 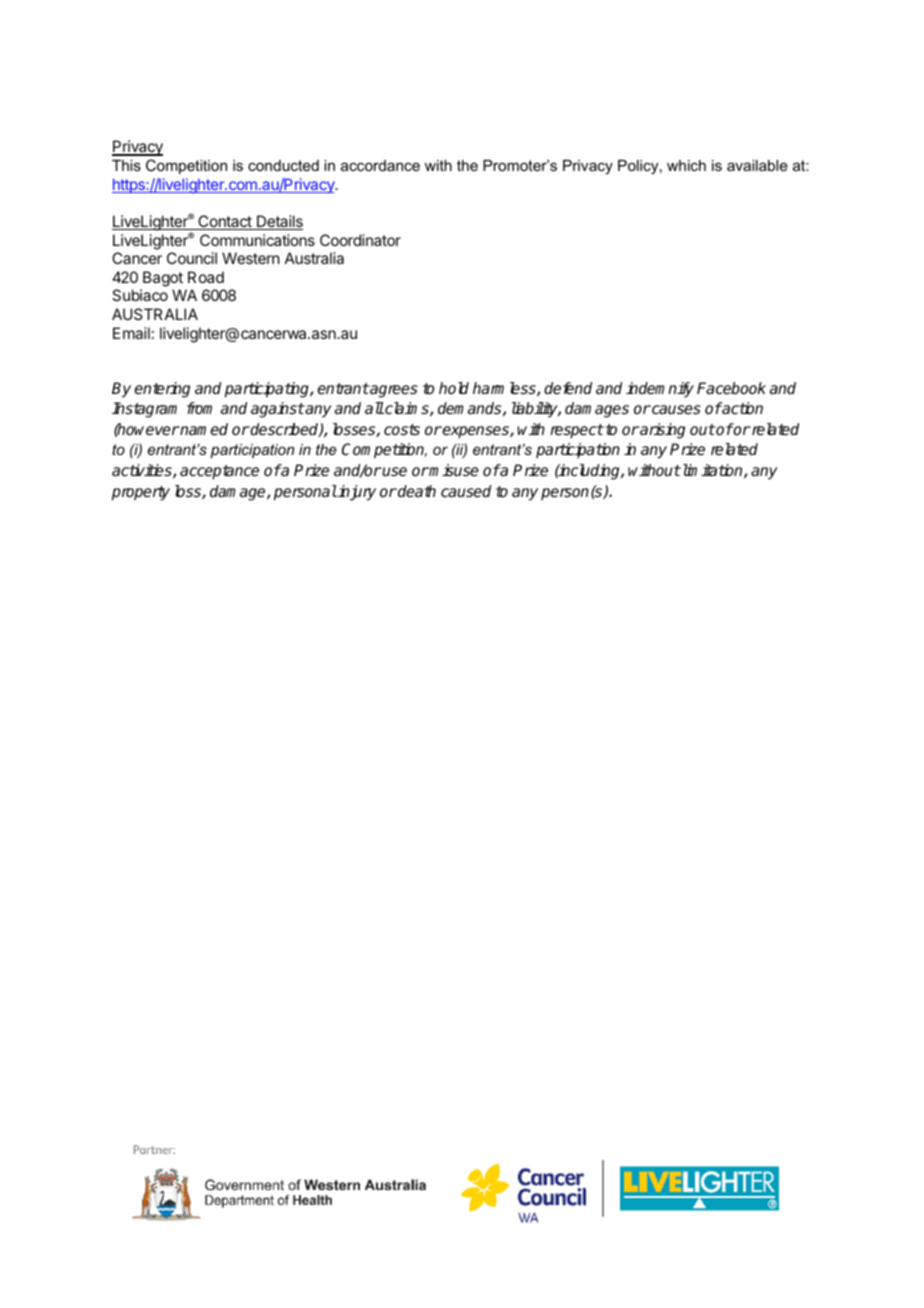 What do you see at coordinates (454, 388) in the screenshot?
I see `hold` at bounding box center [454, 388].
